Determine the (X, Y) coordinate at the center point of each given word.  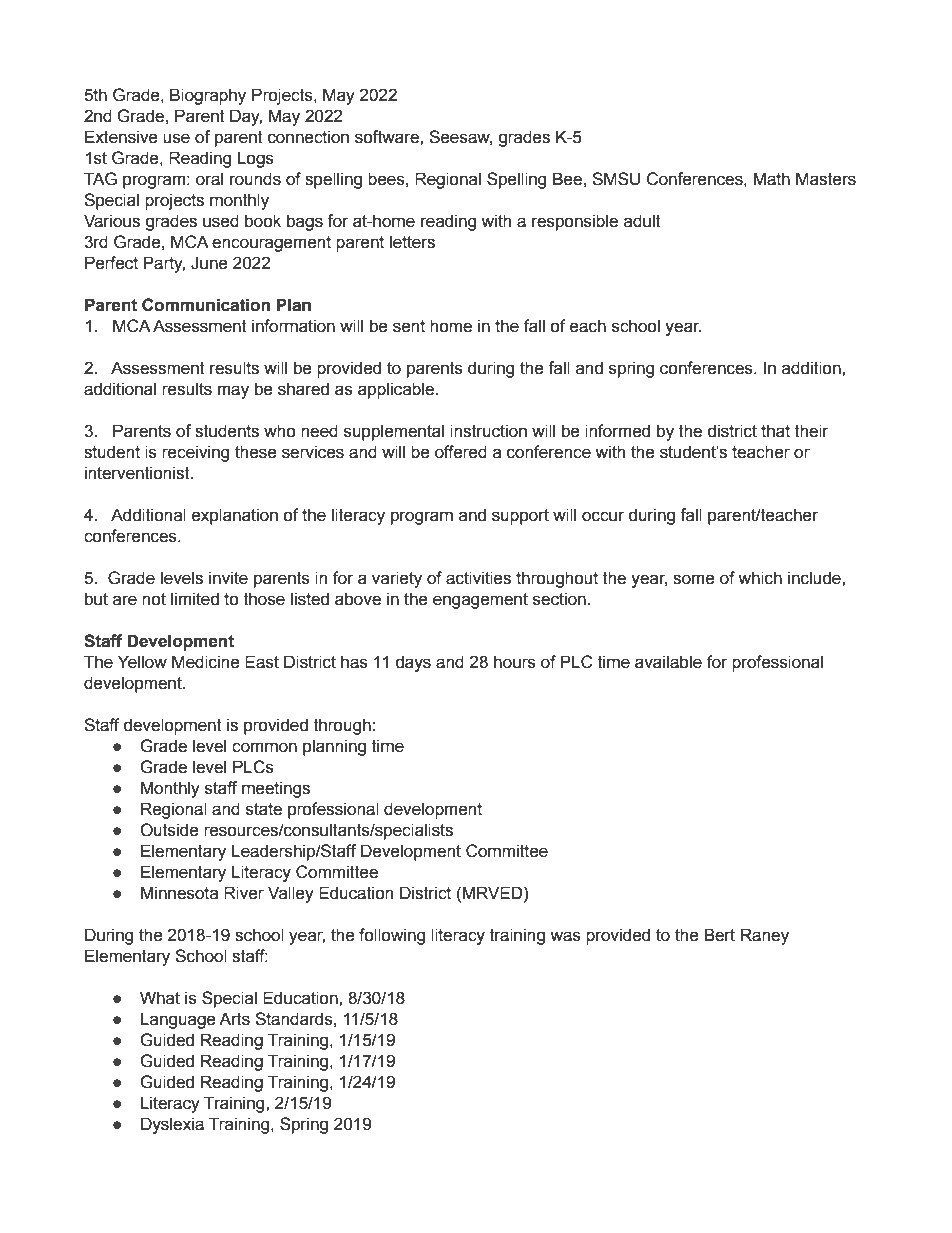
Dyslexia (172, 1125)
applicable (397, 390)
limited (195, 599)
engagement (480, 601)
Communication (206, 305)
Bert (719, 935)
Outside (169, 830)
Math (771, 179)
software (388, 137)
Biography (208, 96)
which (760, 578)
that (775, 431)
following (392, 936)
